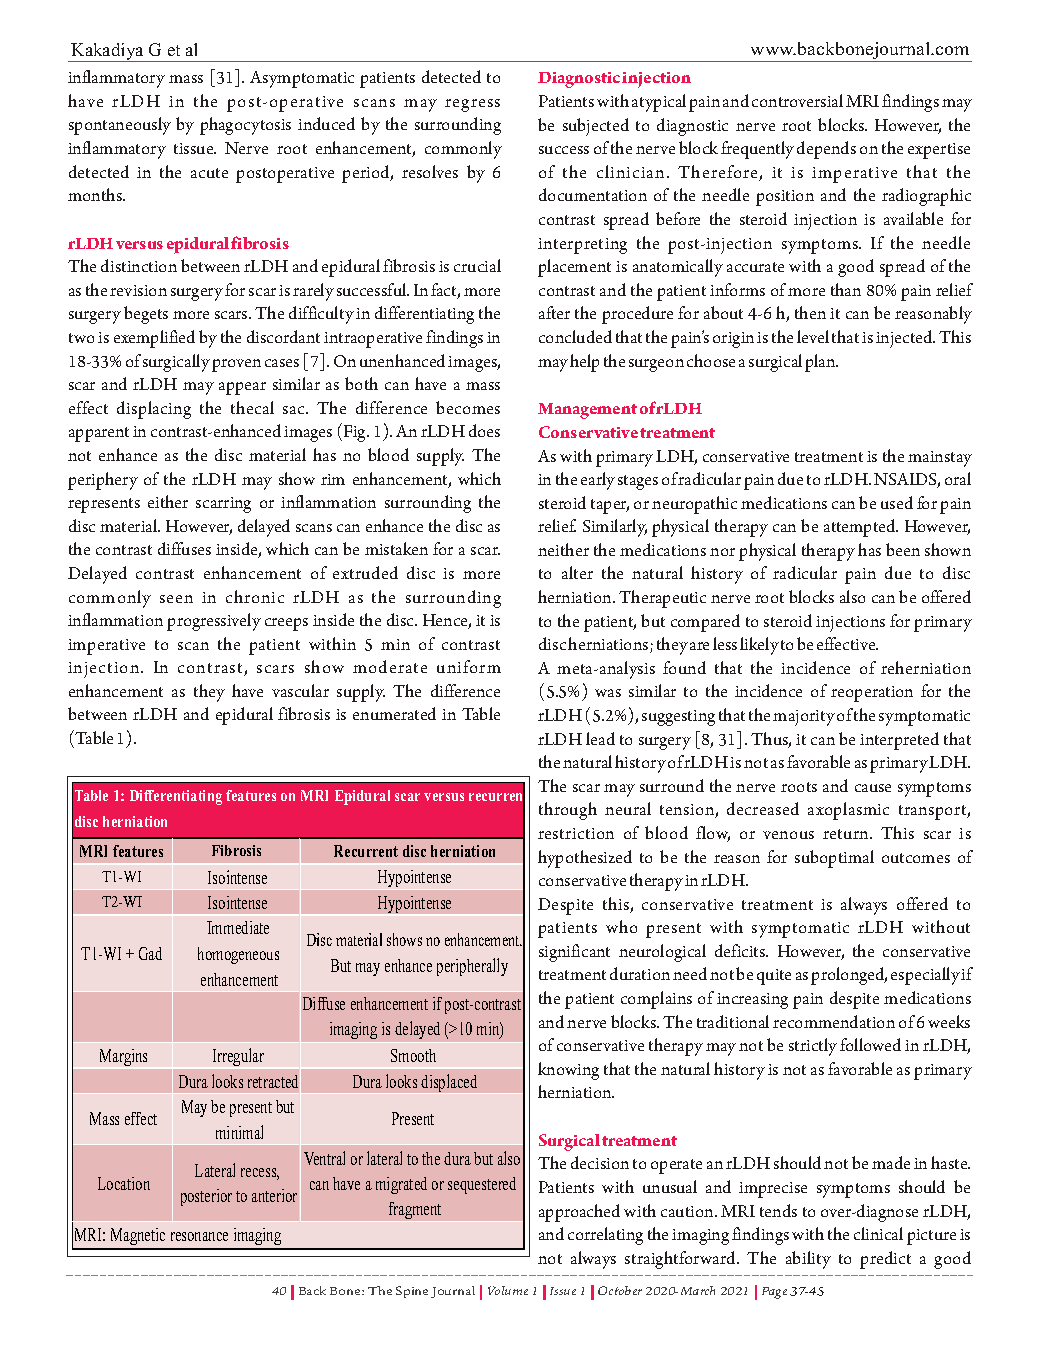  I want to click on early, so click(598, 481).
